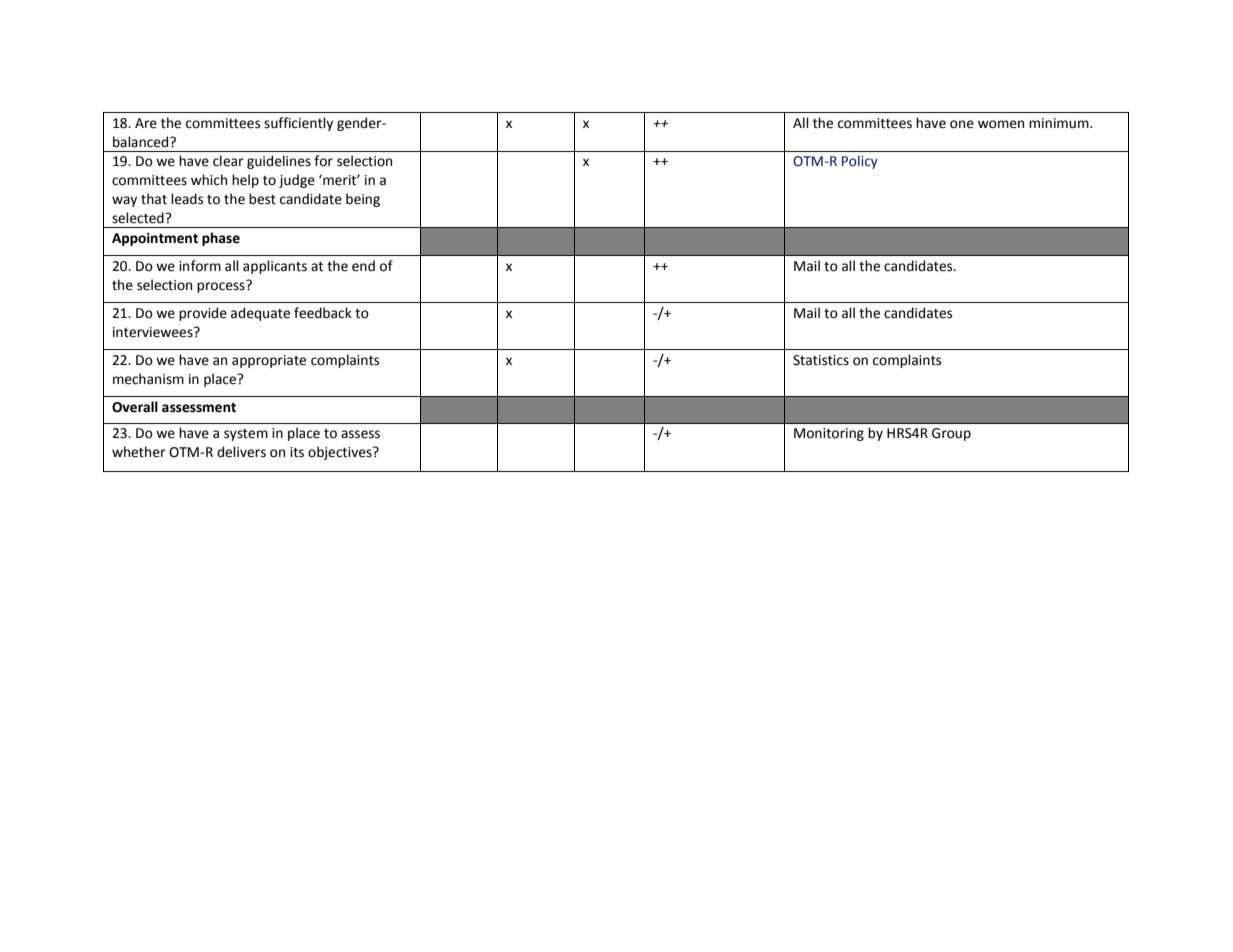 This screenshot has height=952, width=1233. What do you see at coordinates (246, 435) in the screenshot?
I see `system` at bounding box center [246, 435].
